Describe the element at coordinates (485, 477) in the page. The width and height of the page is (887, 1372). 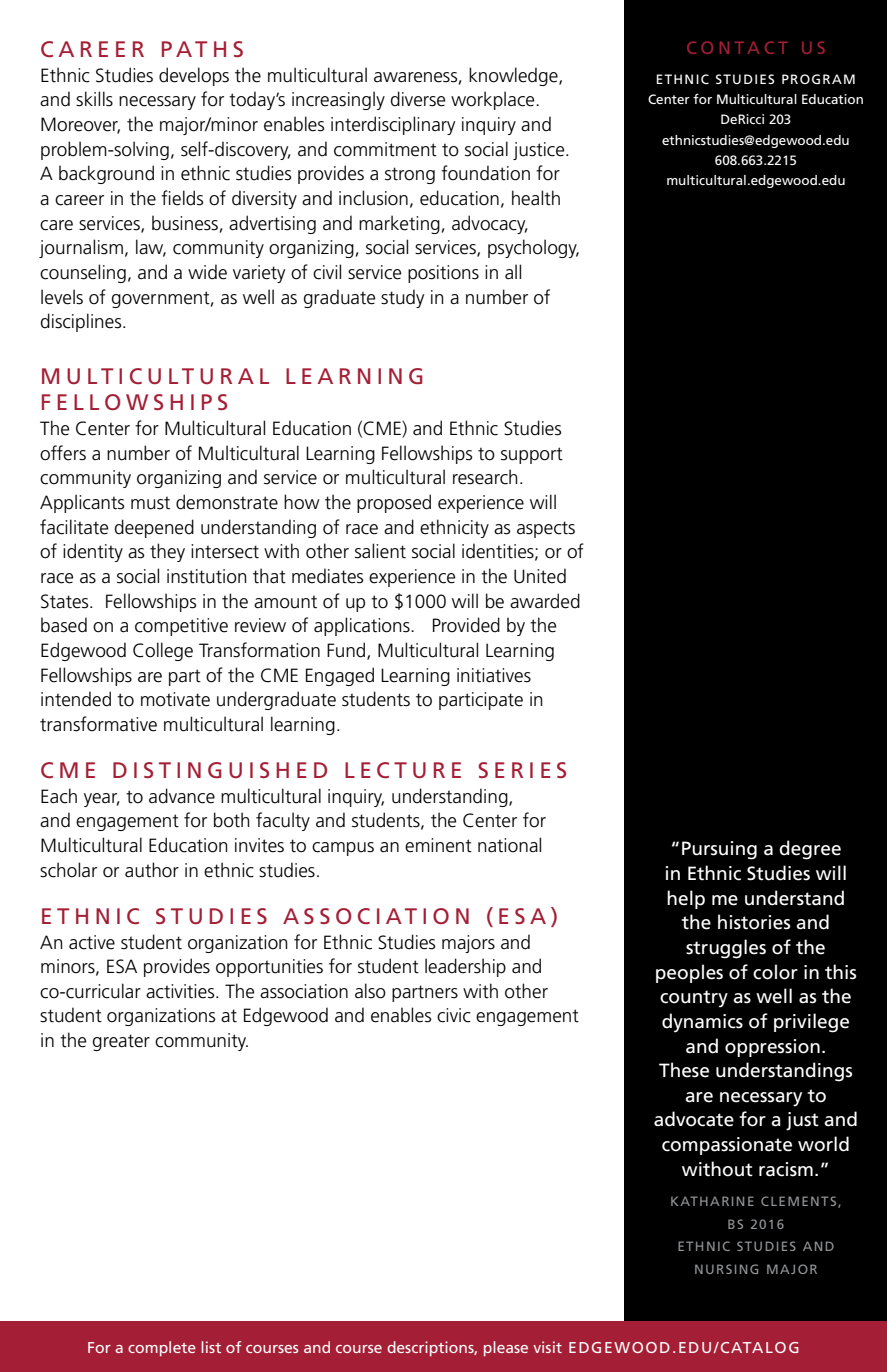
I see `research` at that location.
